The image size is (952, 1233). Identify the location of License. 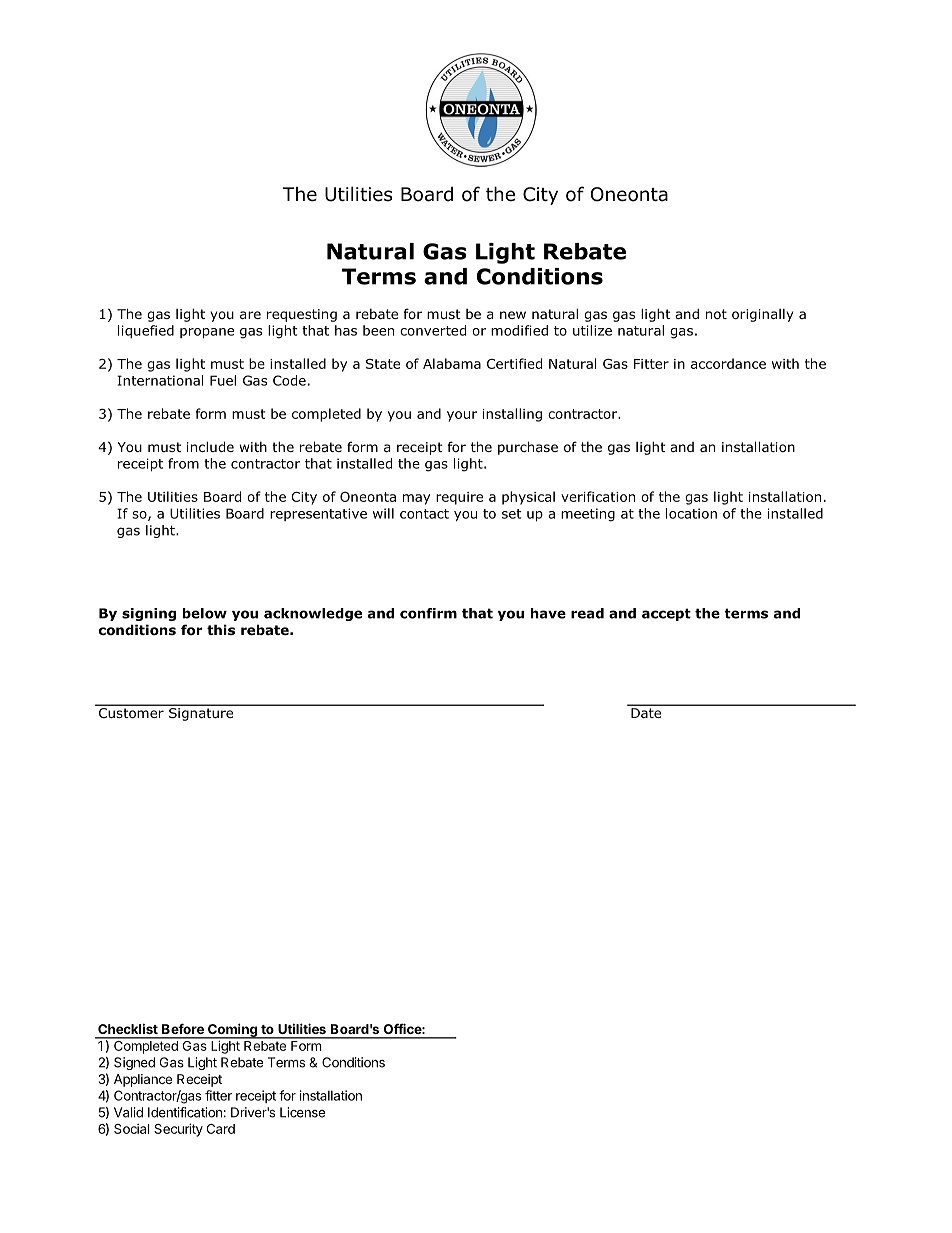
(302, 1112).
